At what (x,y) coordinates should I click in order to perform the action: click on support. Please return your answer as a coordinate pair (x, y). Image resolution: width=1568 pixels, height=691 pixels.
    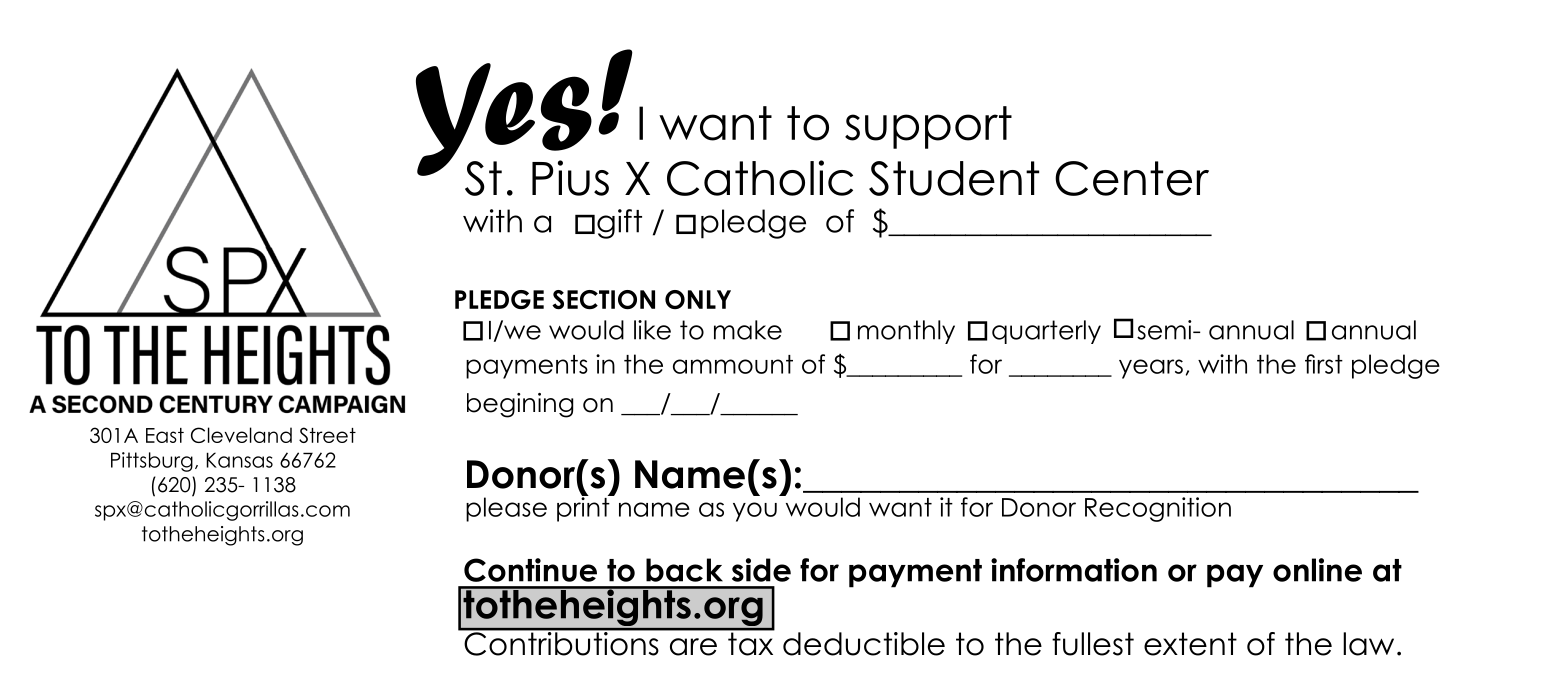
    Looking at the image, I should click on (928, 127).
